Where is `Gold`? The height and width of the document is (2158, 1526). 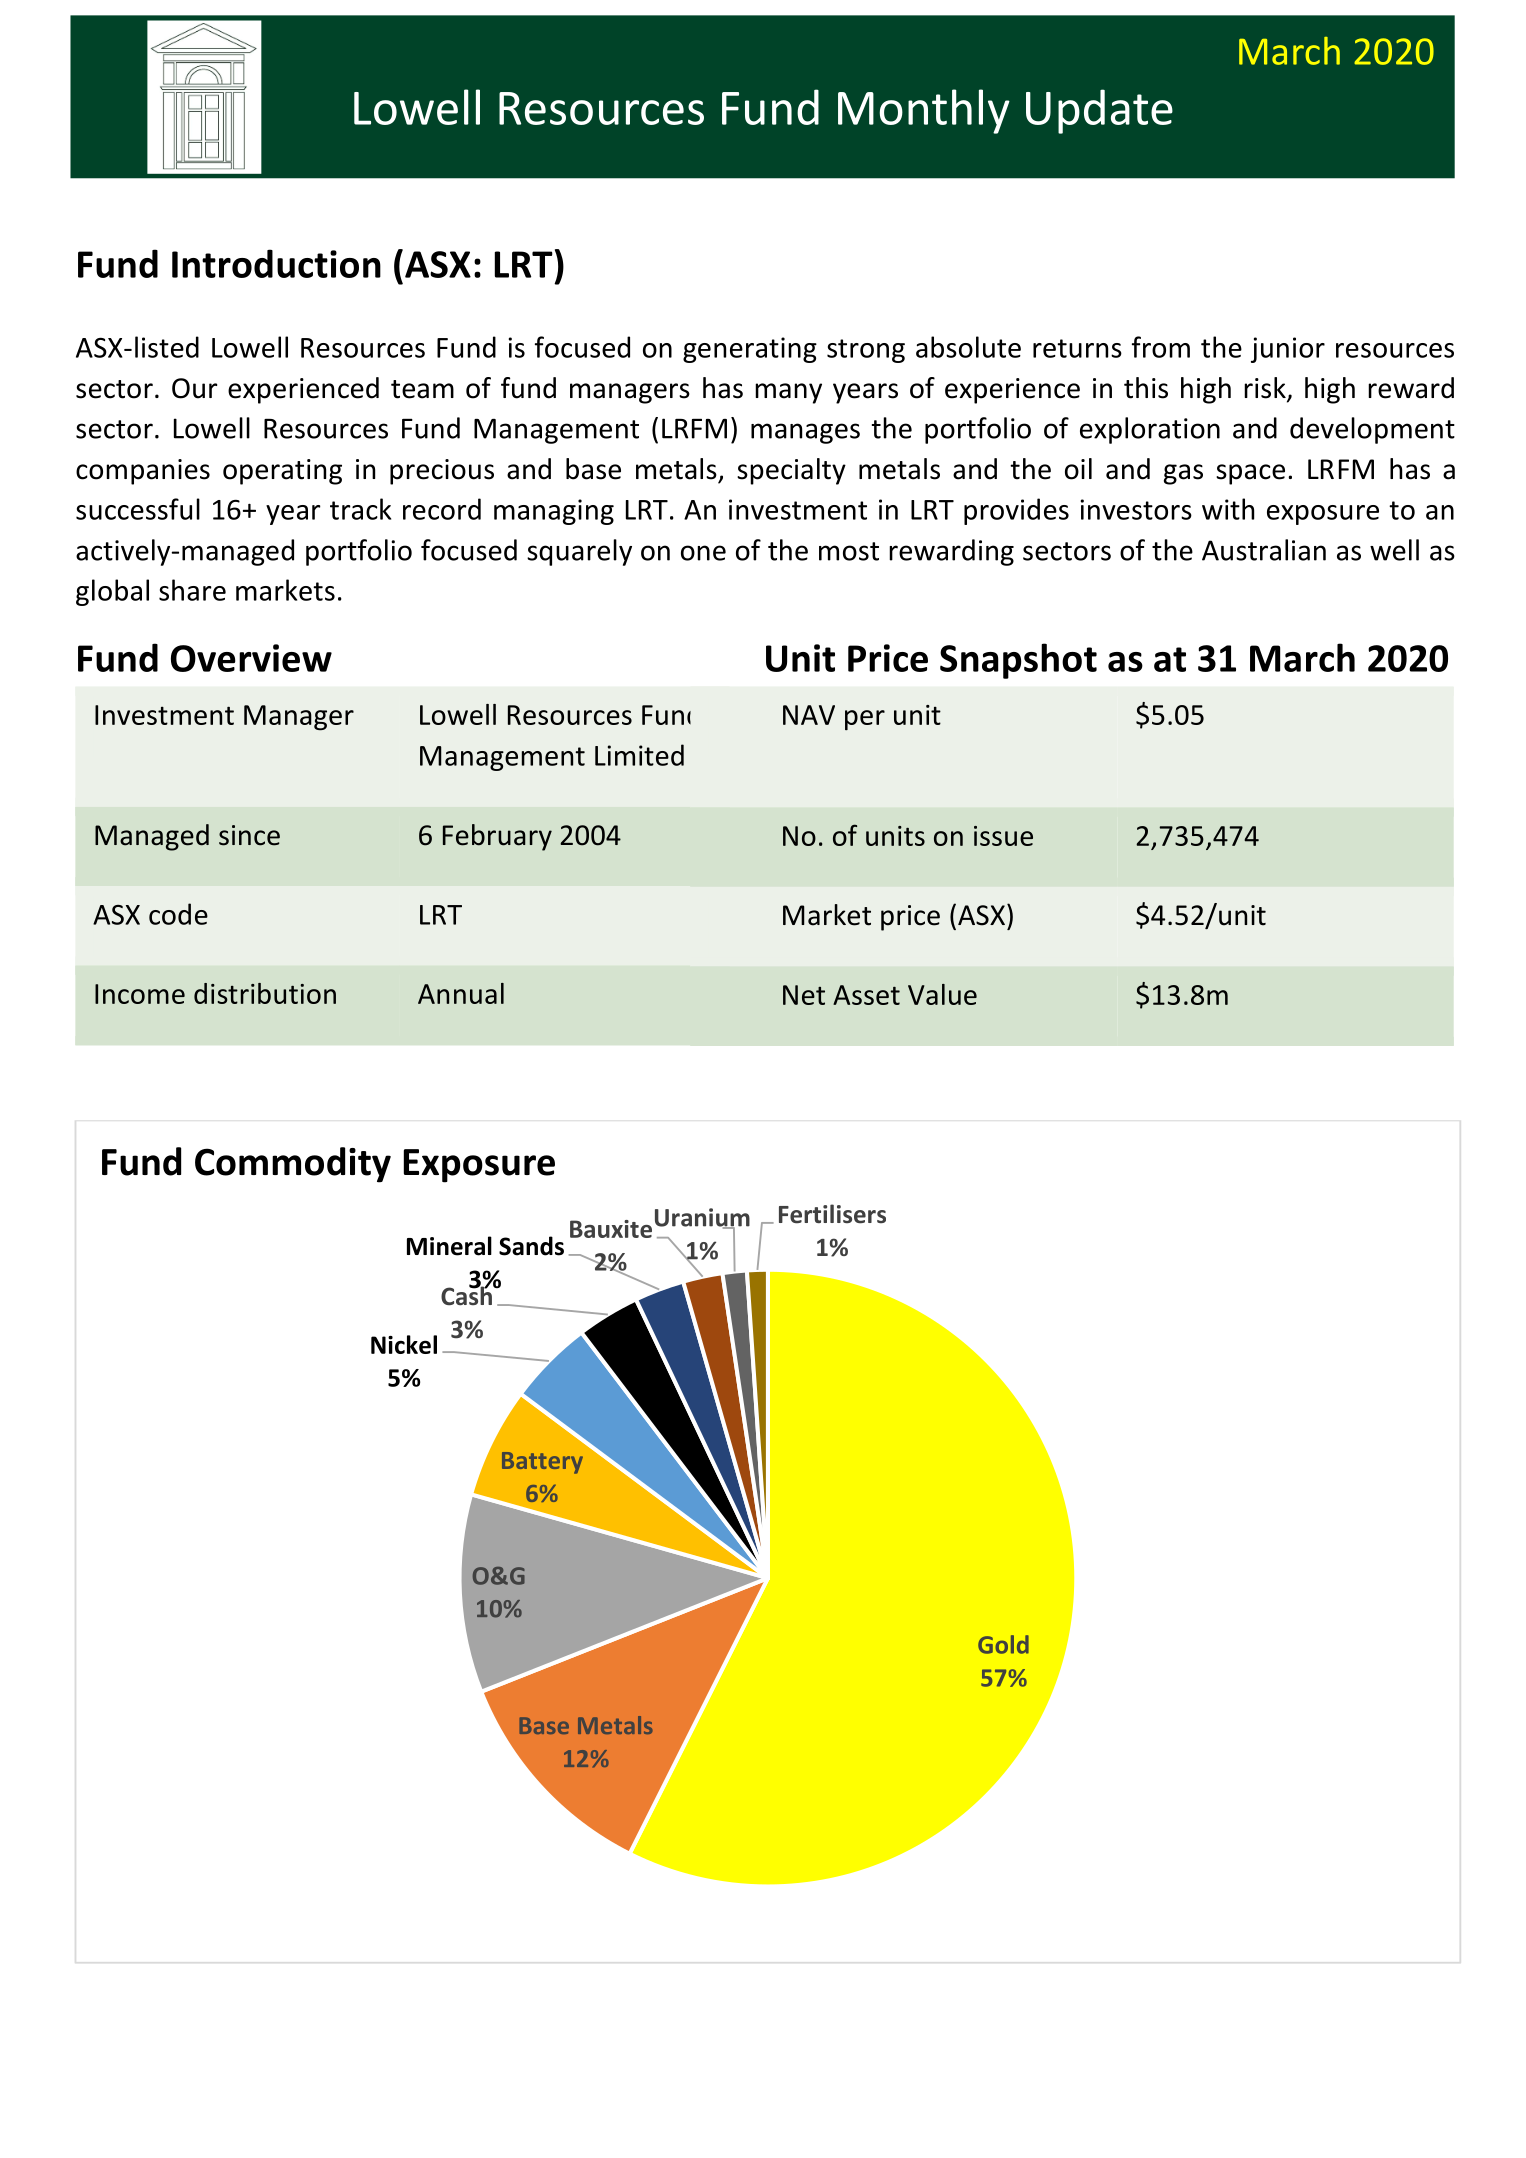 Gold is located at coordinates (1003, 1644).
